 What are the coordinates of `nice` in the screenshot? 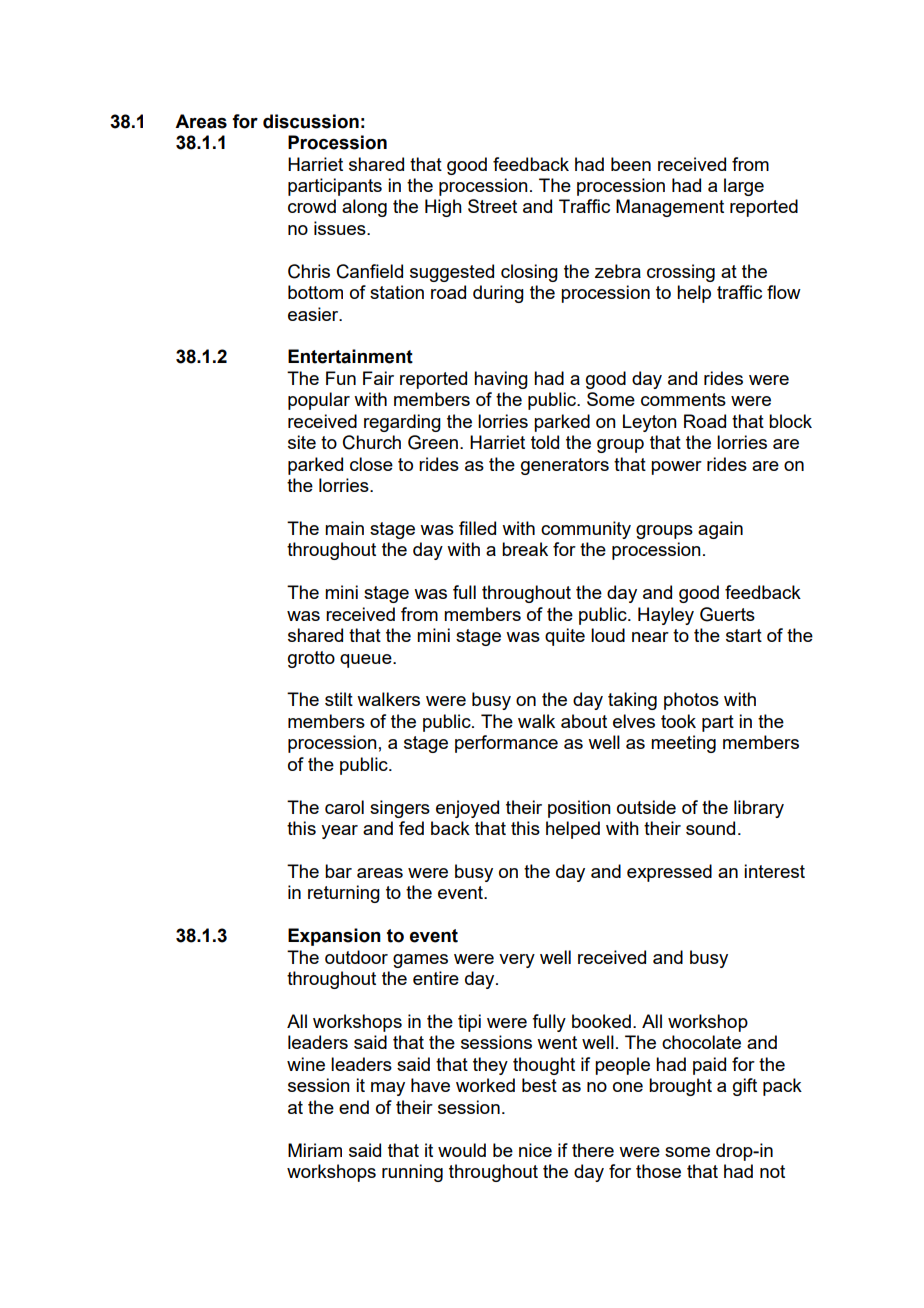 It's located at (535, 1150).
